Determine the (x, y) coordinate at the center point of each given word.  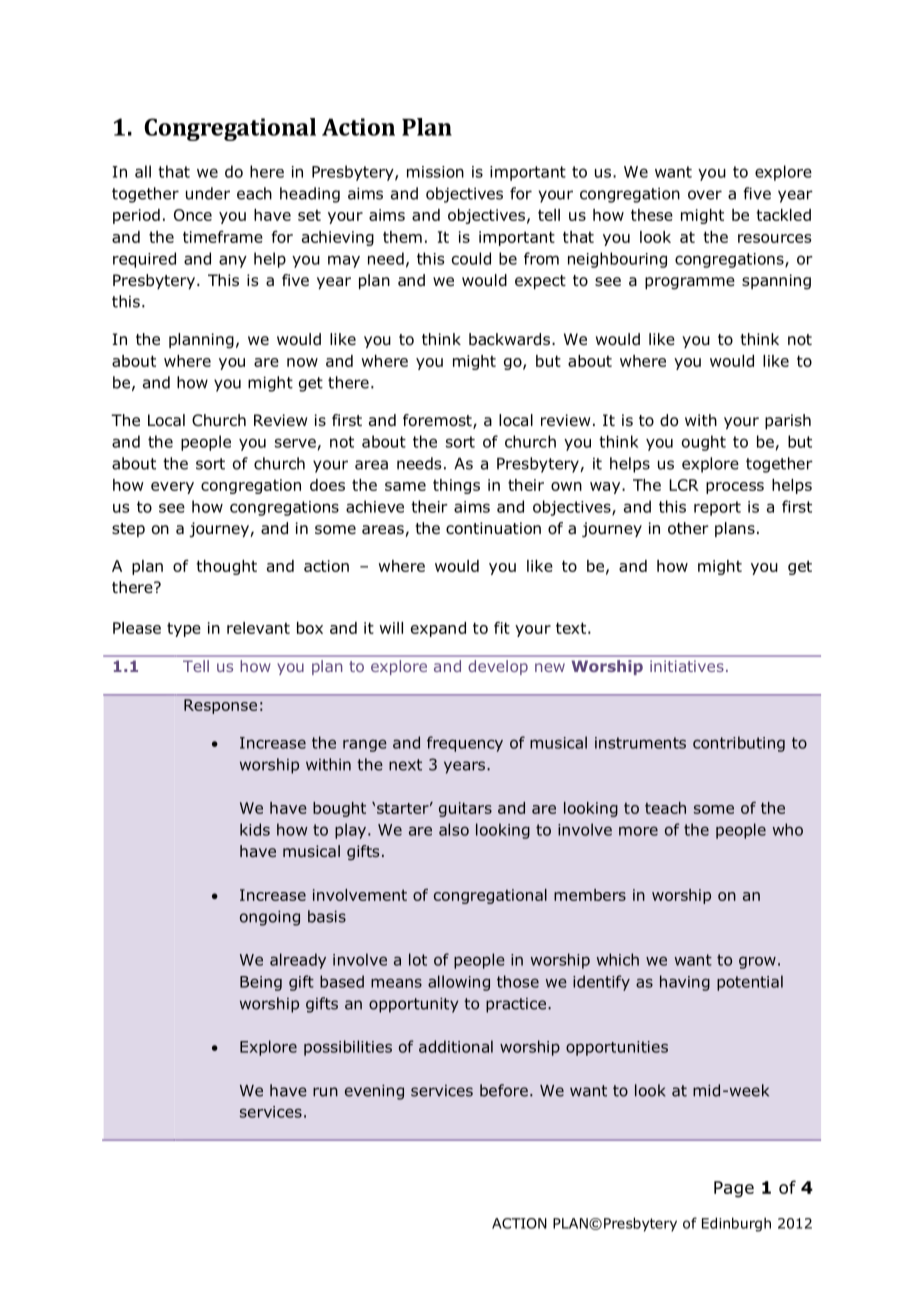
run (325, 1092)
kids (255, 829)
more (638, 831)
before (504, 1090)
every (172, 488)
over (705, 195)
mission (435, 172)
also (454, 829)
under (208, 193)
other (688, 528)
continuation (493, 528)
